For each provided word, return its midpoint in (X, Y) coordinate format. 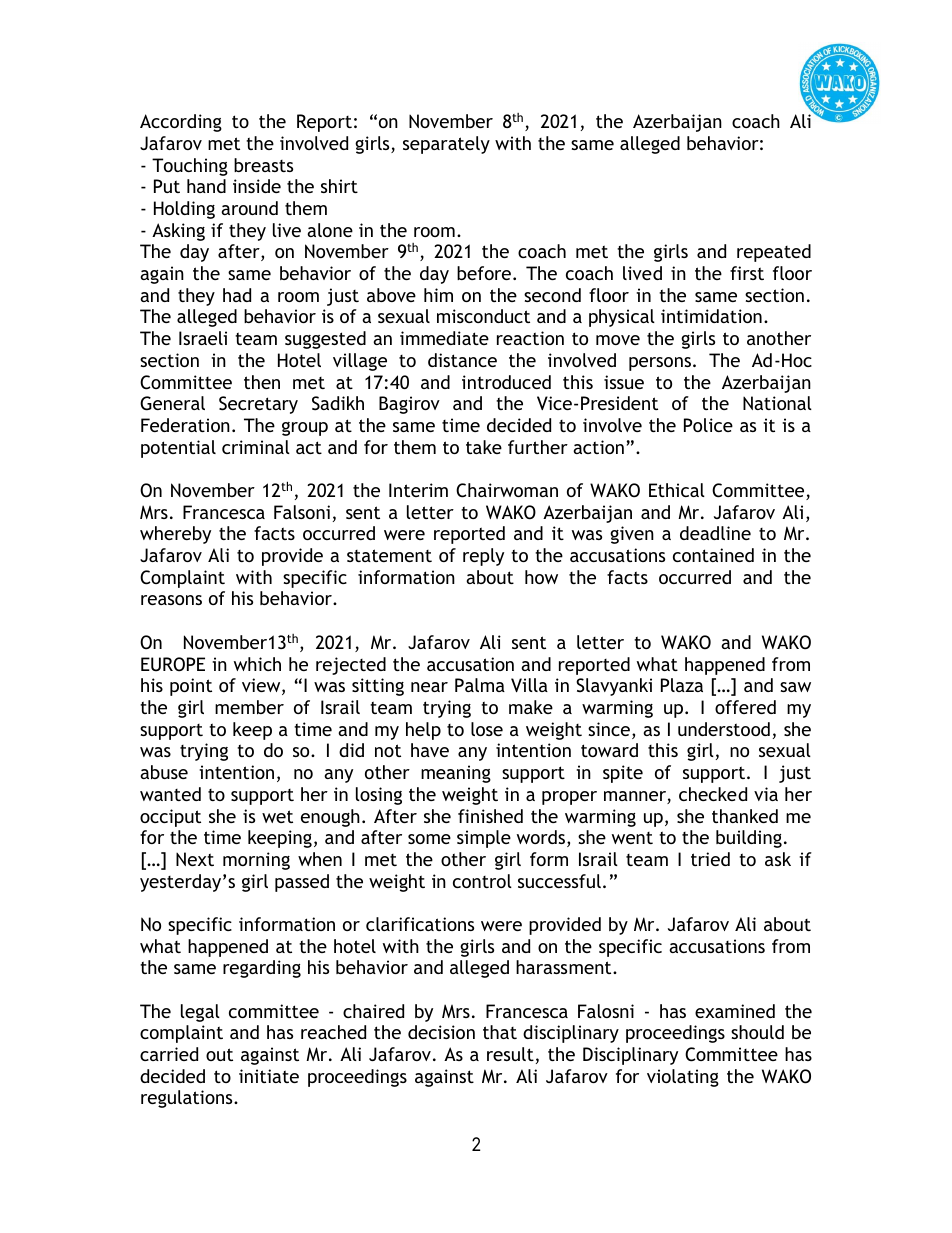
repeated (774, 253)
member (249, 707)
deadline (715, 533)
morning (256, 861)
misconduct (483, 316)
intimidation (711, 316)
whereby (175, 535)
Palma (480, 685)
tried (710, 859)
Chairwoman (507, 490)
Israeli (203, 338)
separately (446, 145)
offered (745, 707)
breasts (263, 165)
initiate (269, 1076)
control (482, 881)
